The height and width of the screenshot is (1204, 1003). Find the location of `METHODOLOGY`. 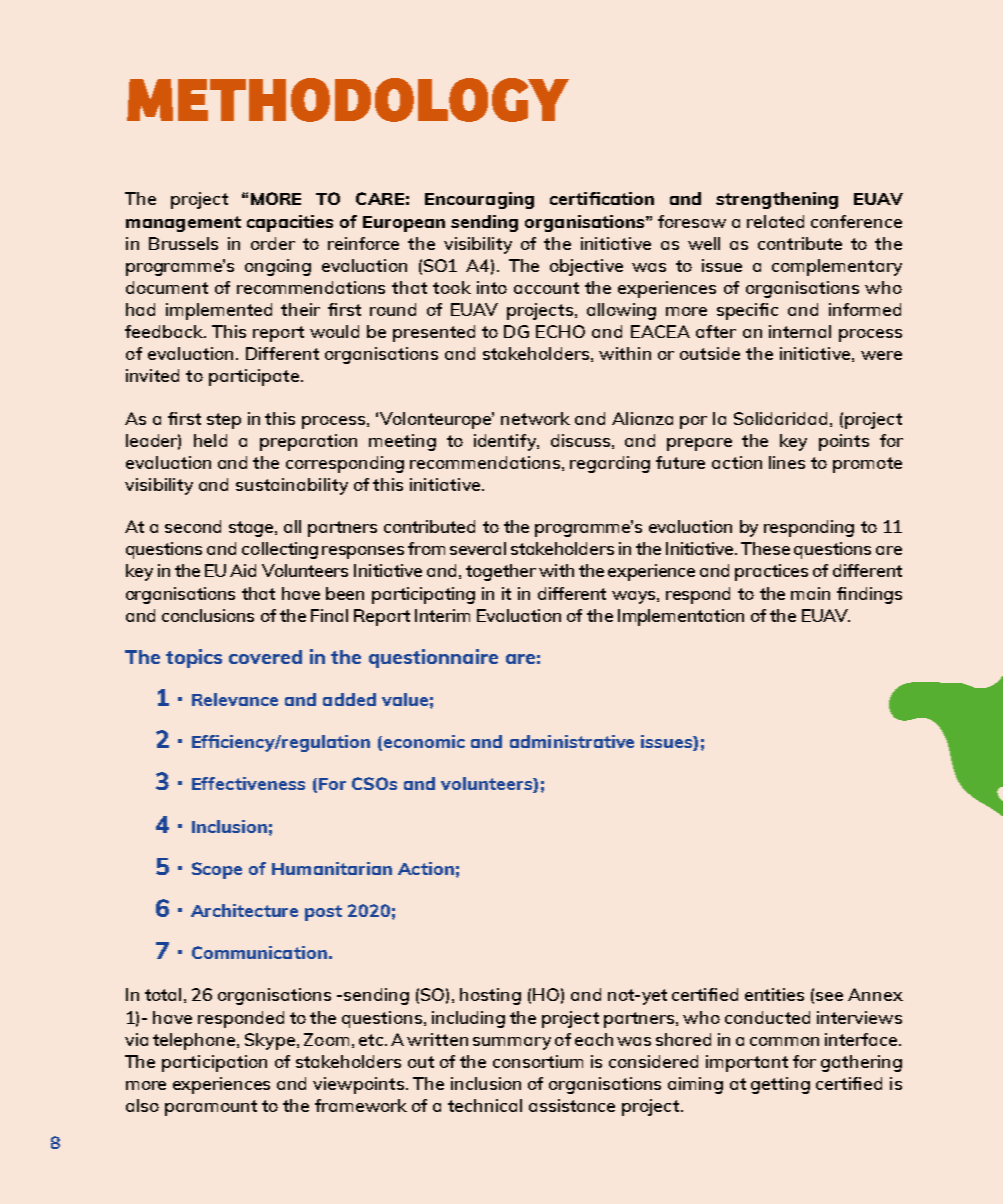

METHODOLOGY is located at coordinates (348, 100).
